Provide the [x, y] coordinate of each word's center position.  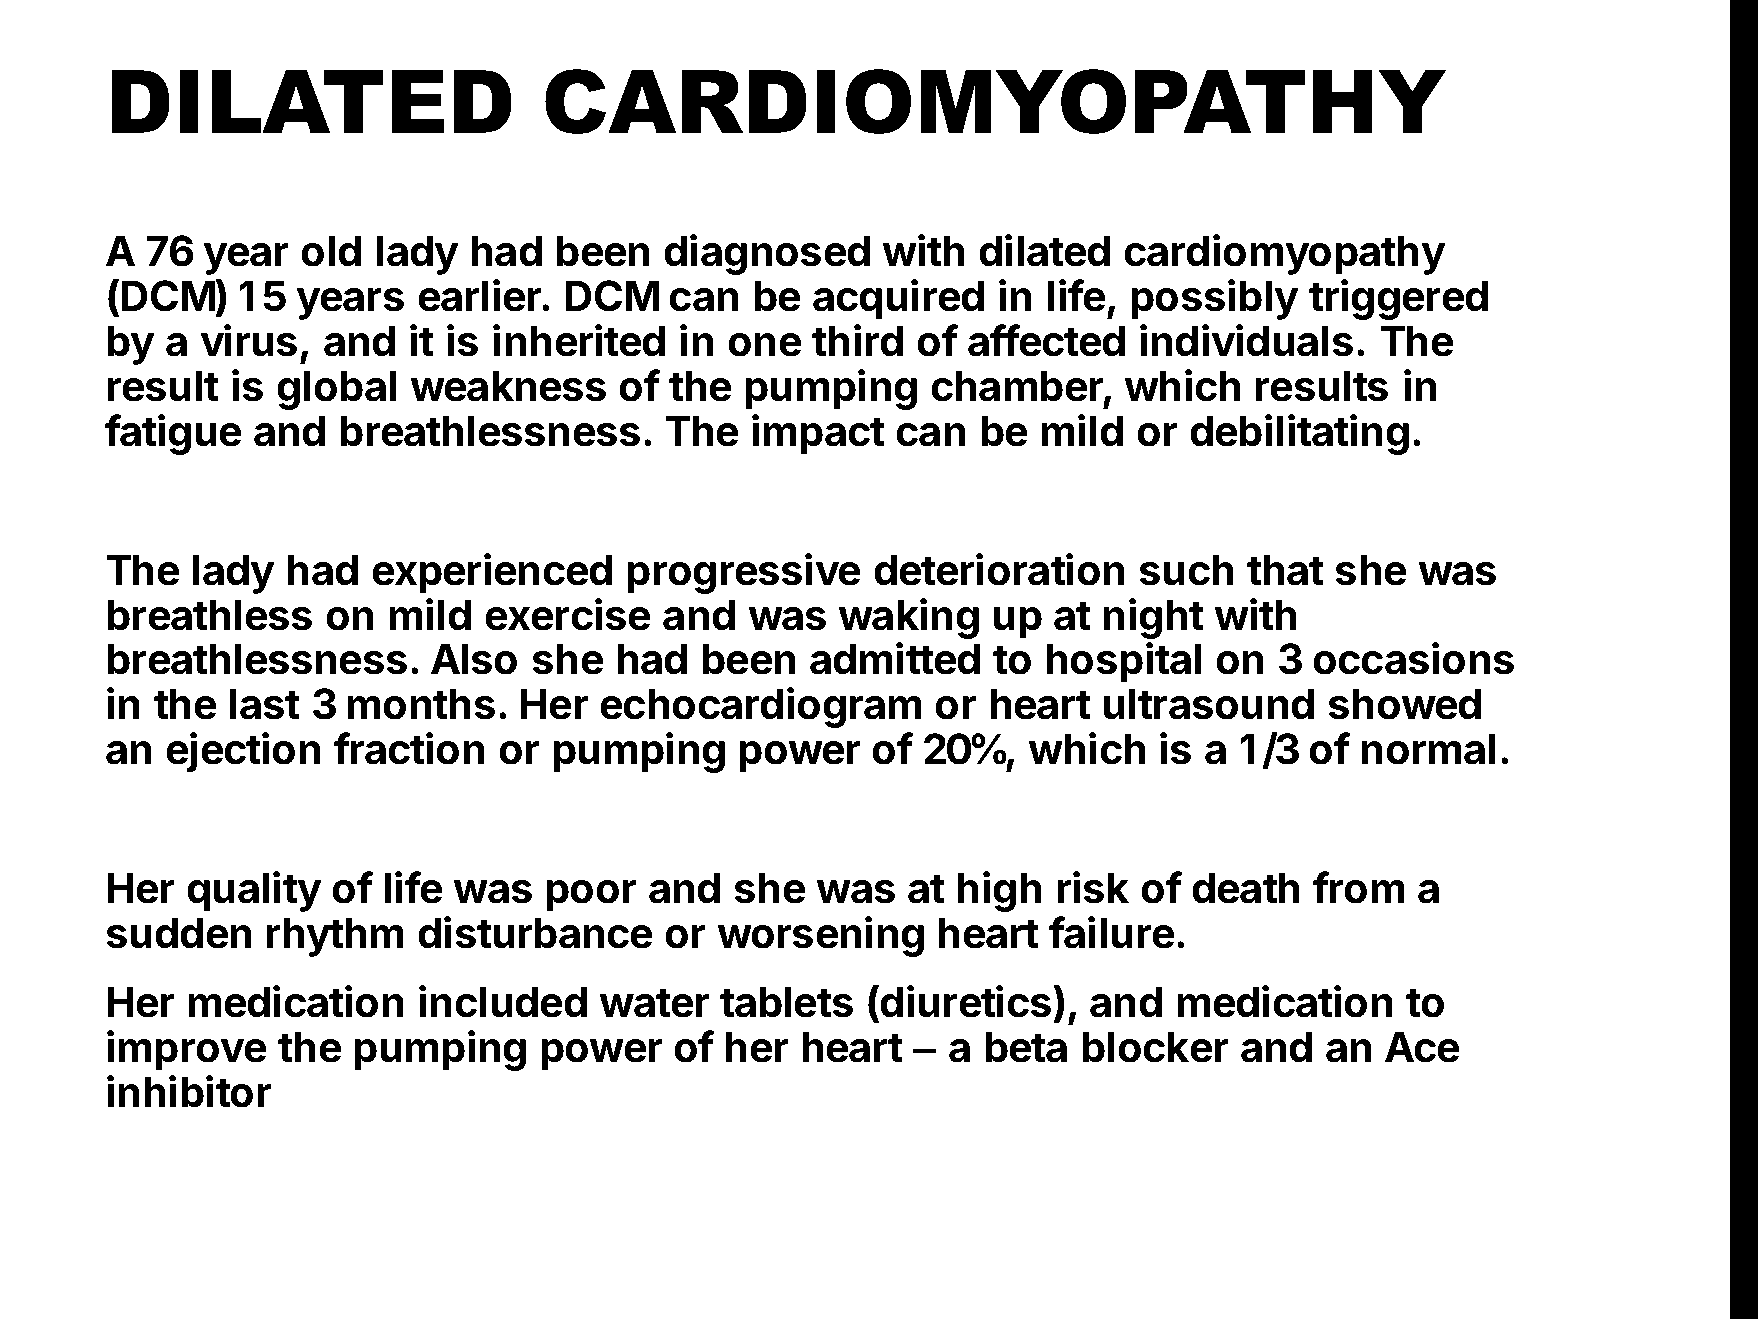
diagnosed [767, 254]
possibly [1214, 299]
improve [187, 1050]
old [331, 251]
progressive [744, 573]
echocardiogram [761, 707]
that [1285, 570]
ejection [243, 752]
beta [1026, 1047]
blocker [1155, 1047]
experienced [492, 573]
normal [1428, 749]
